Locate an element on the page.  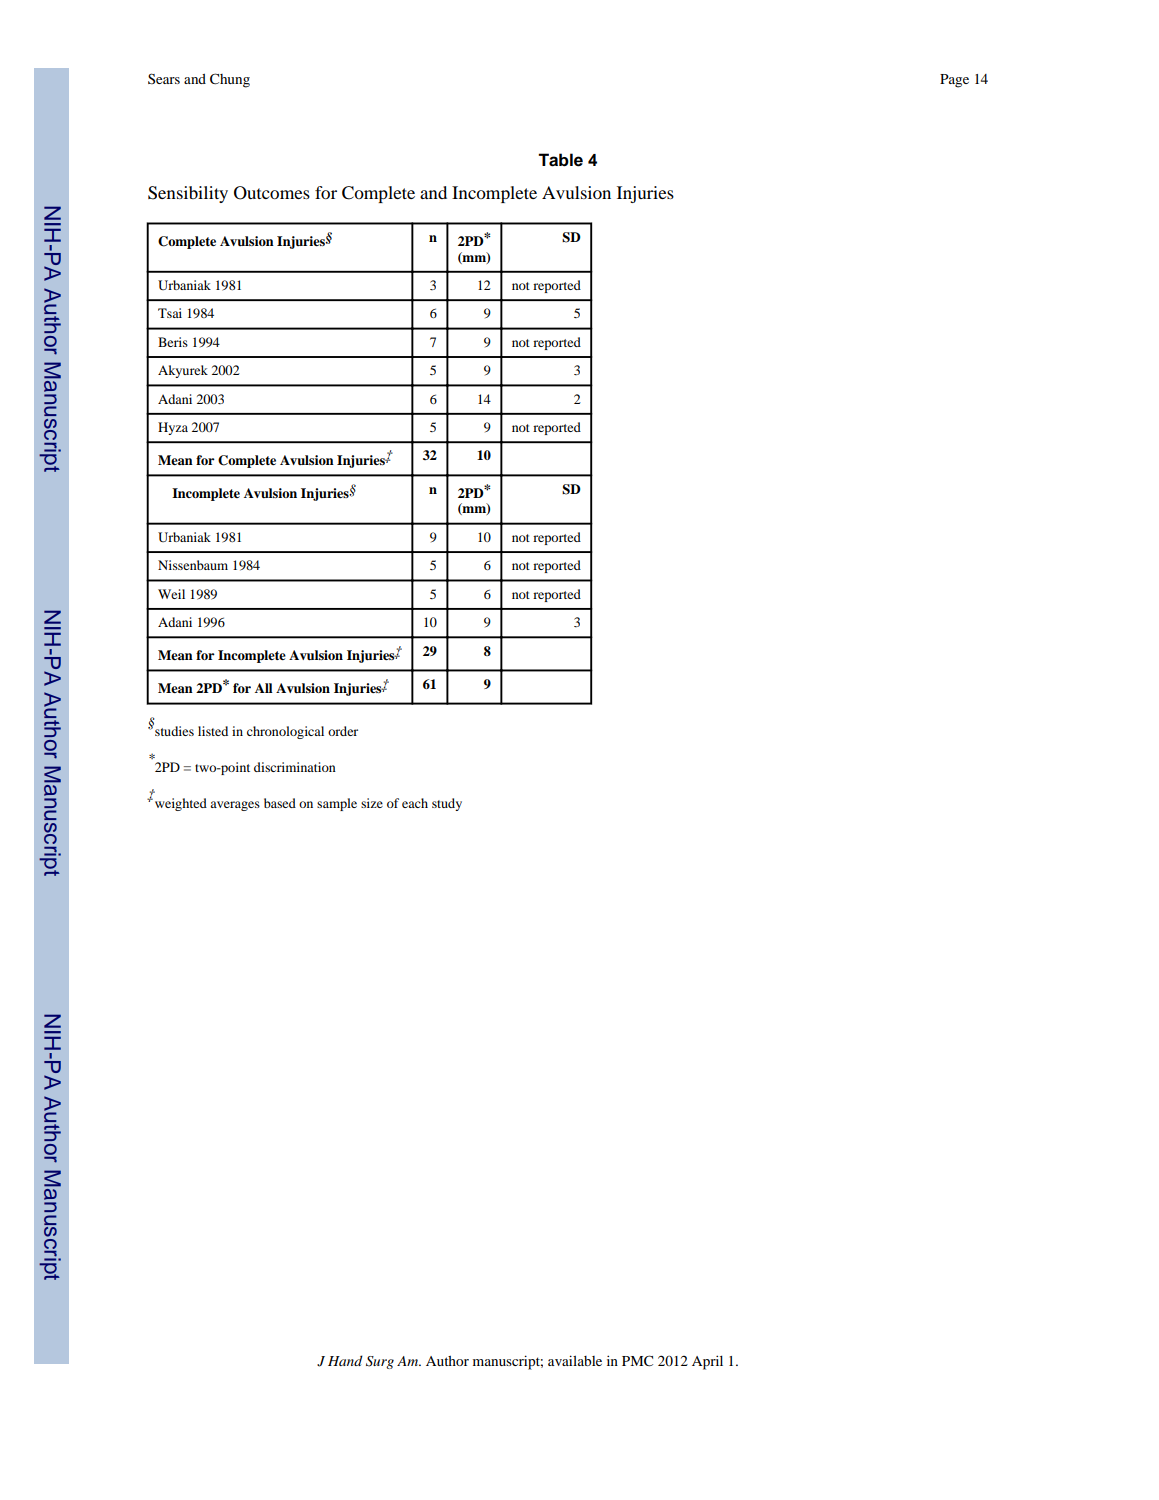
Outcomes is located at coordinates (272, 193).
